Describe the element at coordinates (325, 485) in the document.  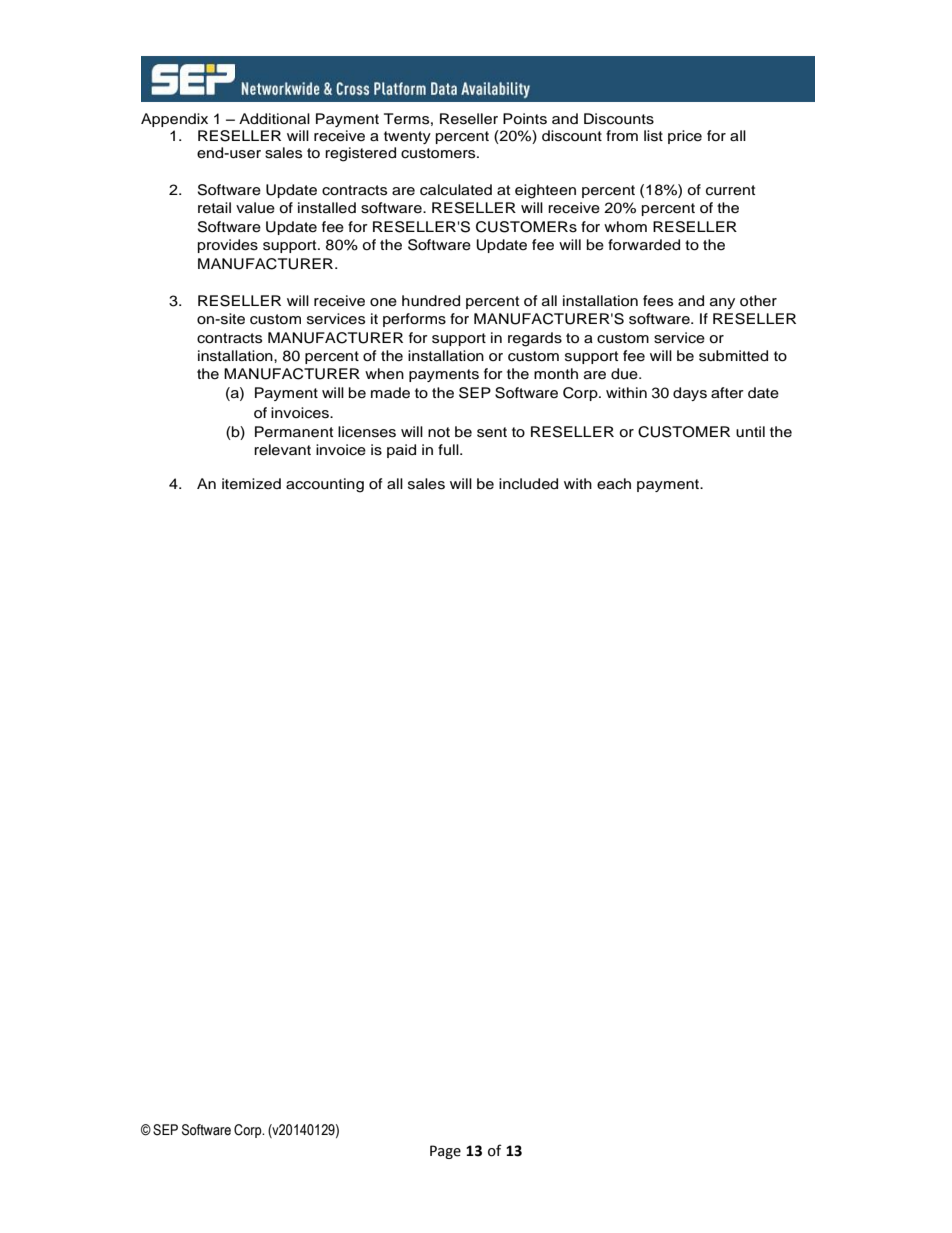
I see `accounting` at that location.
